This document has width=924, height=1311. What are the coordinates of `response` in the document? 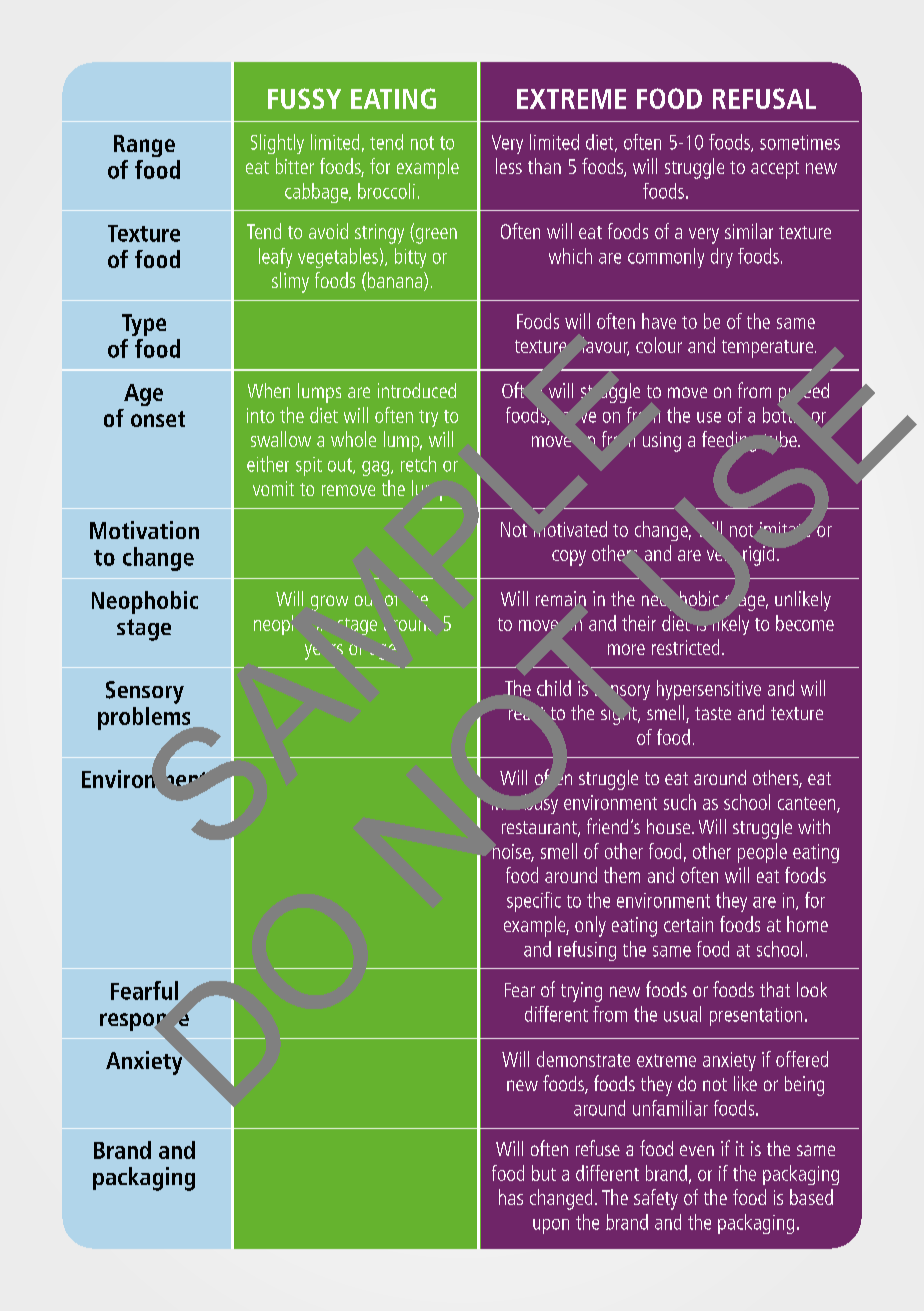 It's located at (144, 1022).
